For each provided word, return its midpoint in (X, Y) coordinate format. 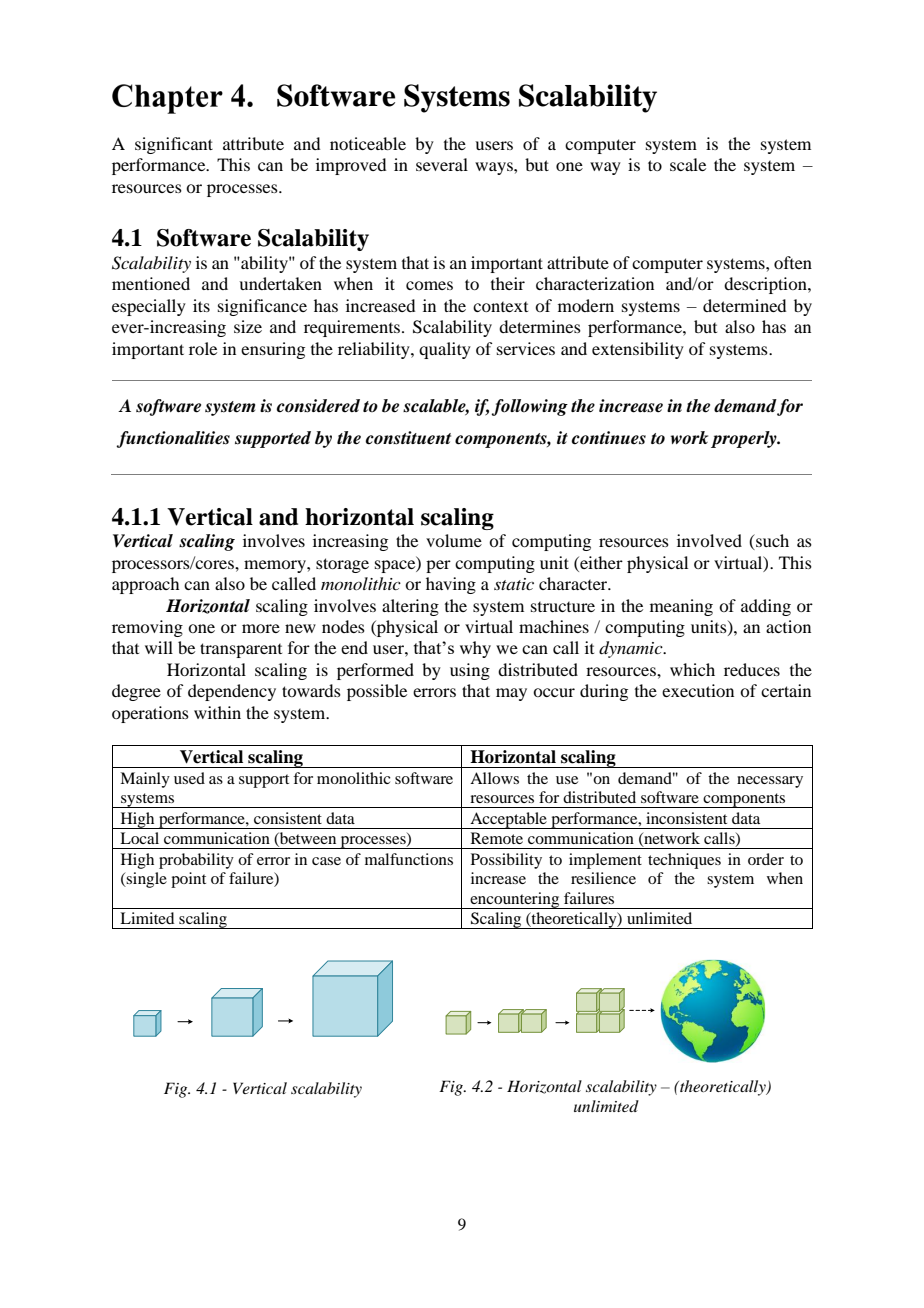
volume (454, 540)
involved (709, 540)
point (188, 880)
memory (276, 566)
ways (495, 168)
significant (174, 145)
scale (688, 164)
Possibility (506, 861)
